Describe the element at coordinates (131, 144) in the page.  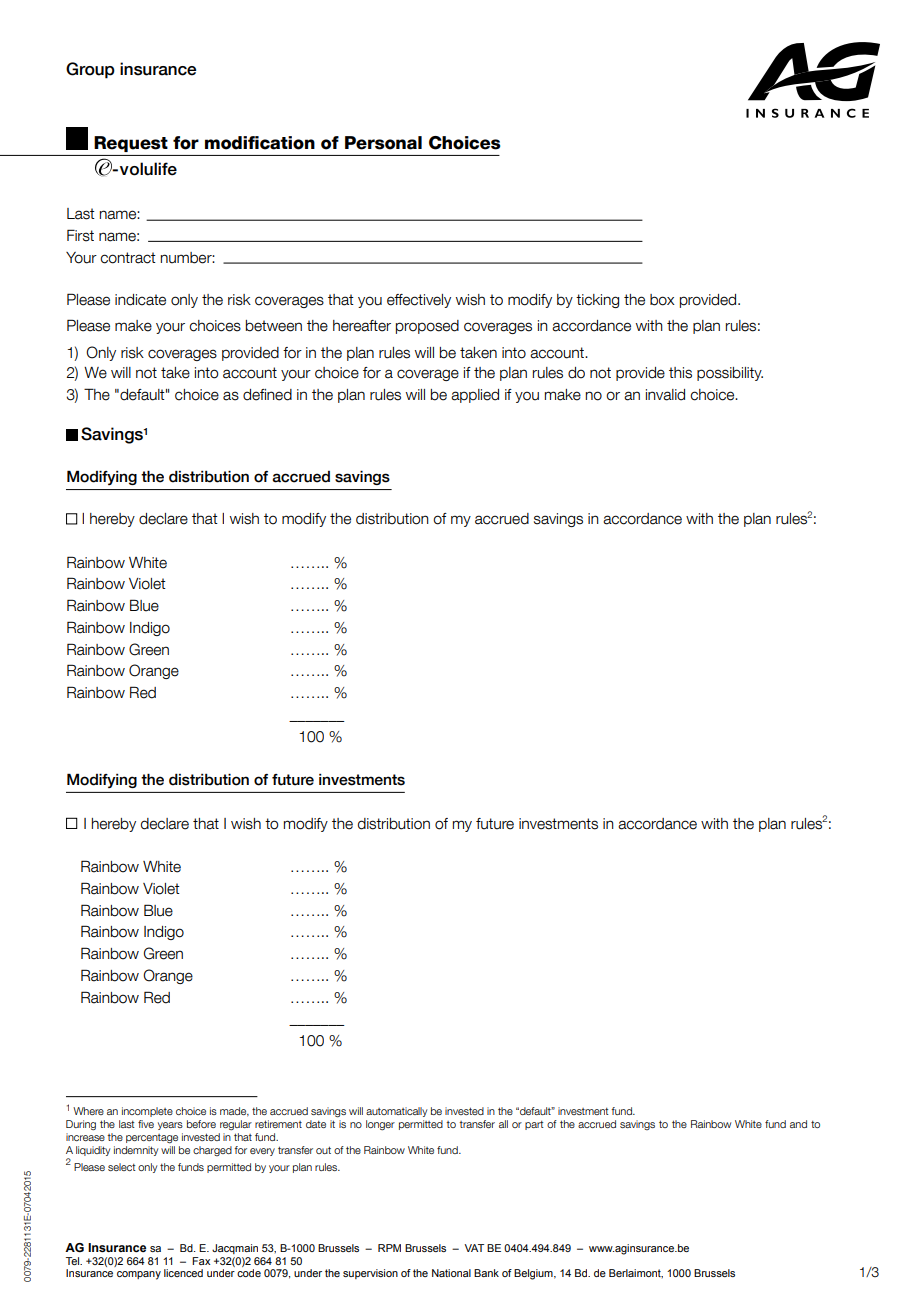
I see `Request` at that location.
